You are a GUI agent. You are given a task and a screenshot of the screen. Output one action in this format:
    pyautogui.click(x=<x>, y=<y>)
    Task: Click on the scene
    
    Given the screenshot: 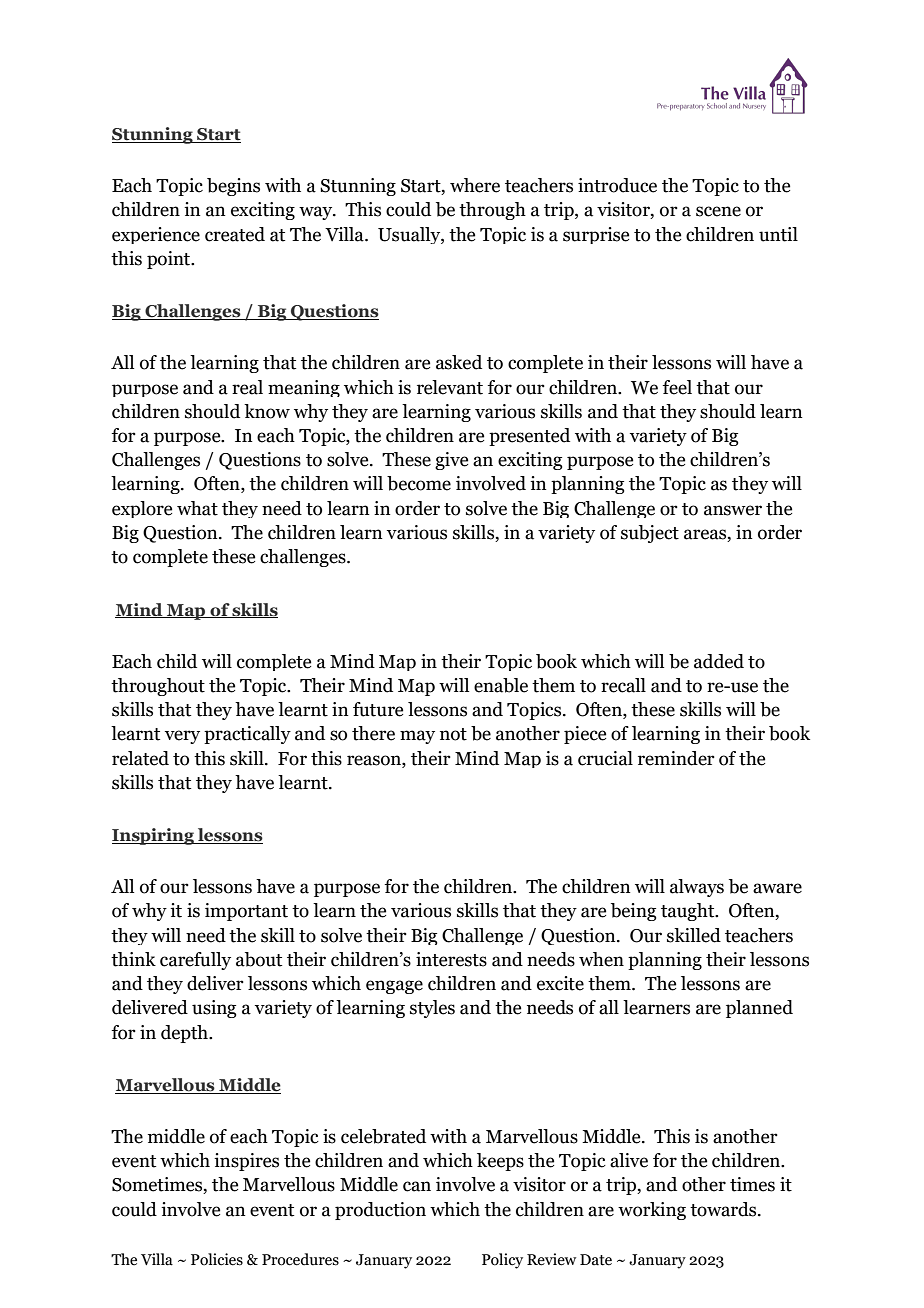 What is the action you would take?
    pyautogui.click(x=718, y=211)
